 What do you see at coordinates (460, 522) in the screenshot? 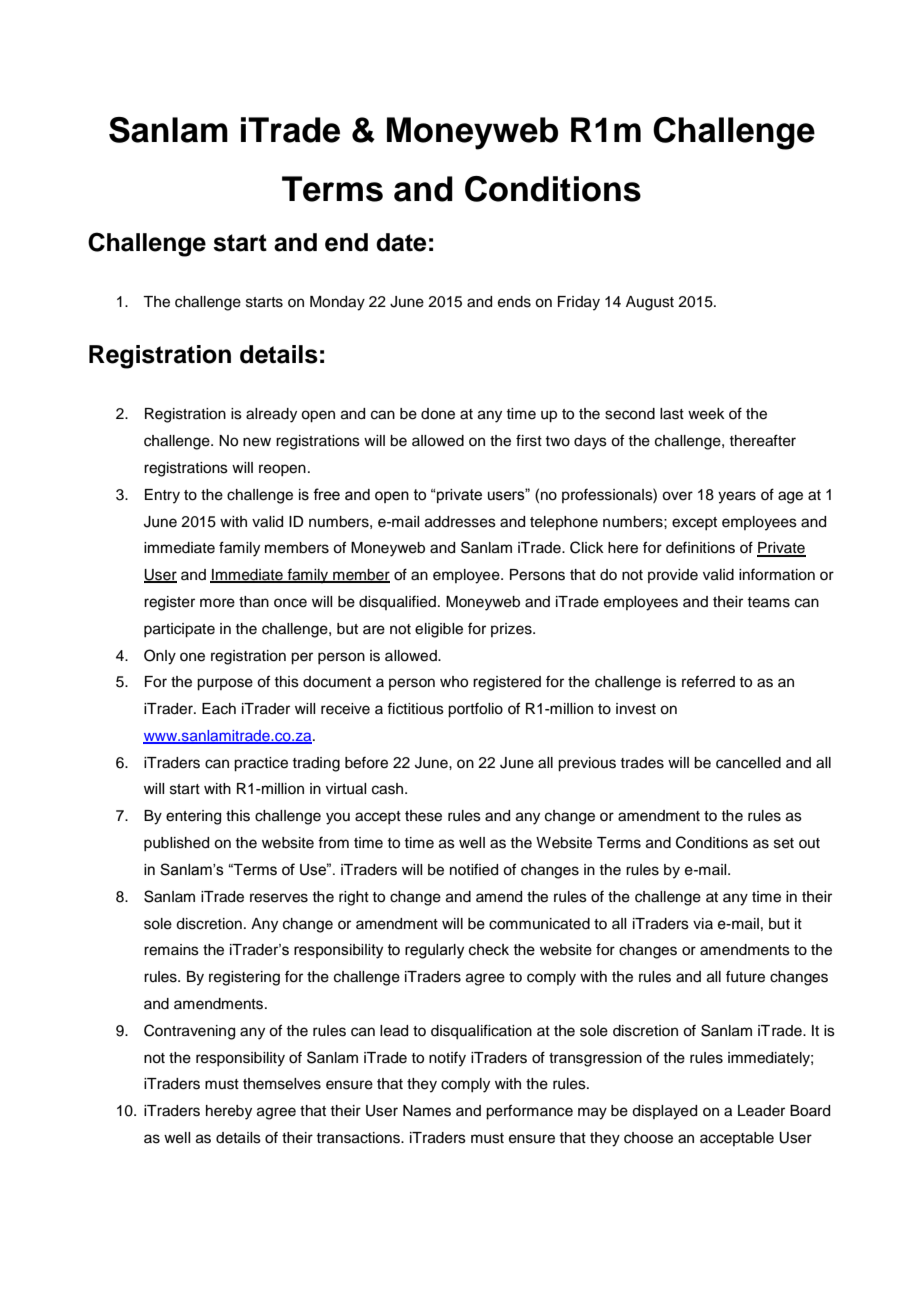
I see `addresses` at bounding box center [460, 522].
